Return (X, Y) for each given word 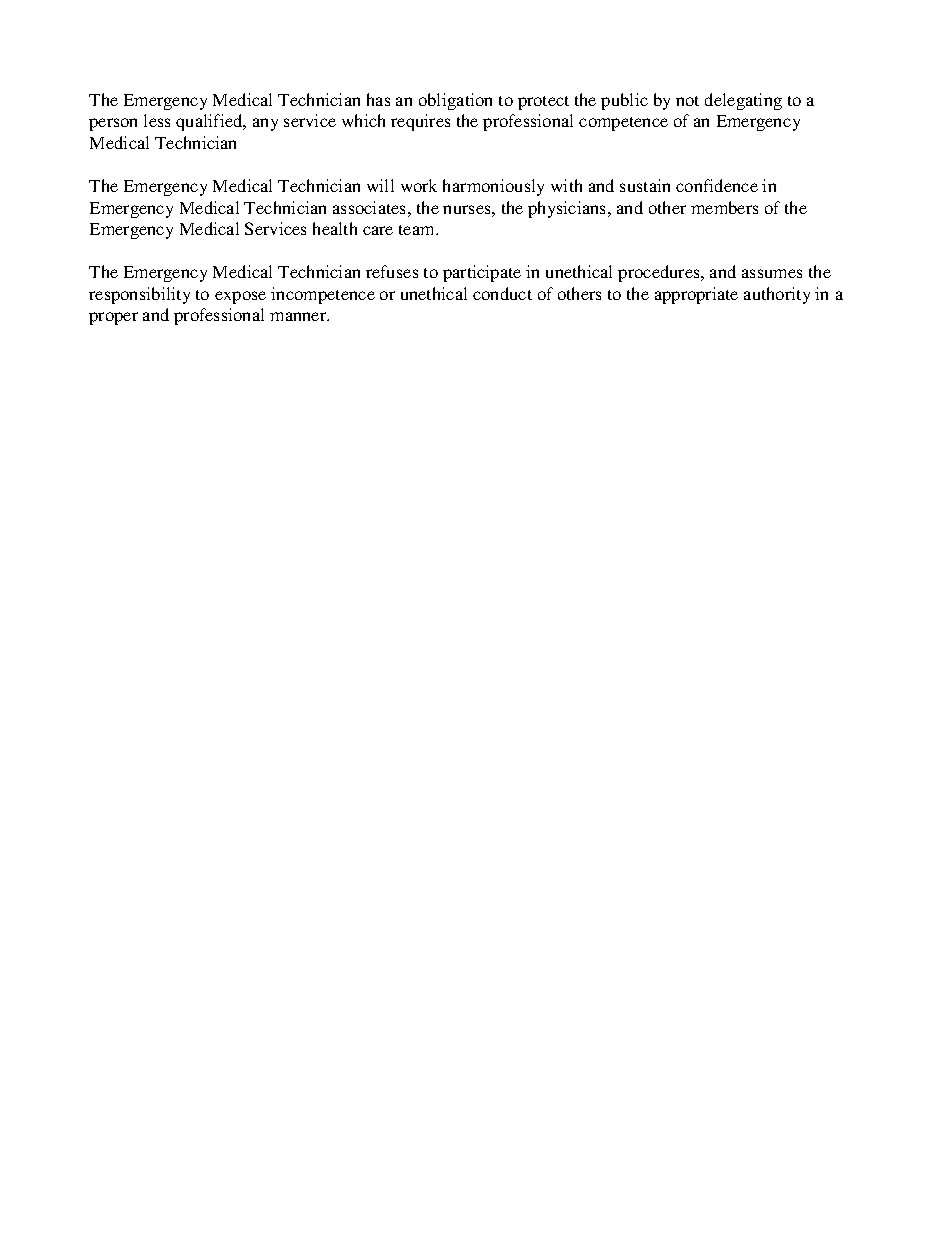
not (687, 101)
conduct (502, 293)
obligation (455, 101)
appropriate (696, 295)
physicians (568, 209)
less (157, 120)
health (335, 228)
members (724, 207)
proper (113, 318)
